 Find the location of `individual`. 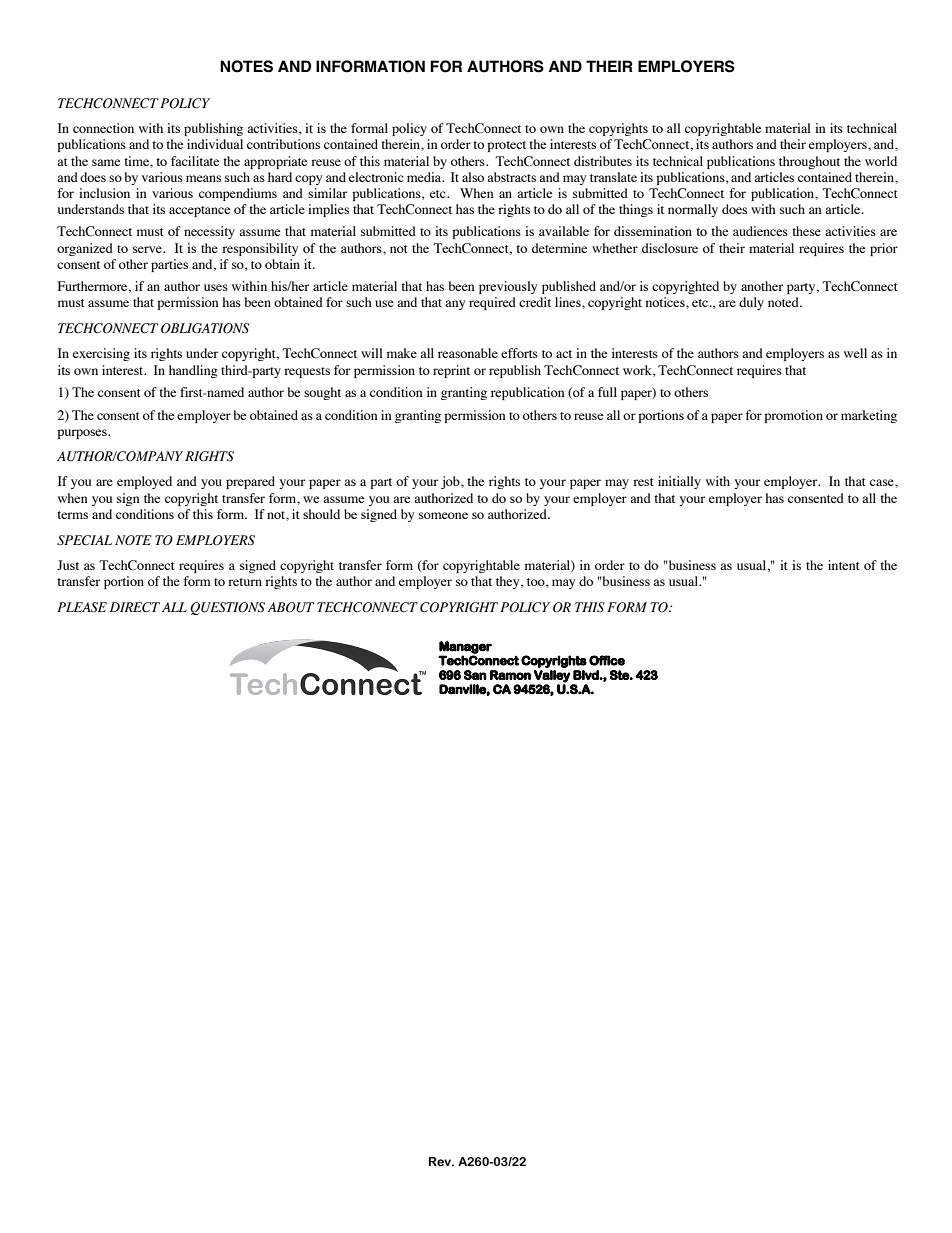

individual is located at coordinates (215, 144).
